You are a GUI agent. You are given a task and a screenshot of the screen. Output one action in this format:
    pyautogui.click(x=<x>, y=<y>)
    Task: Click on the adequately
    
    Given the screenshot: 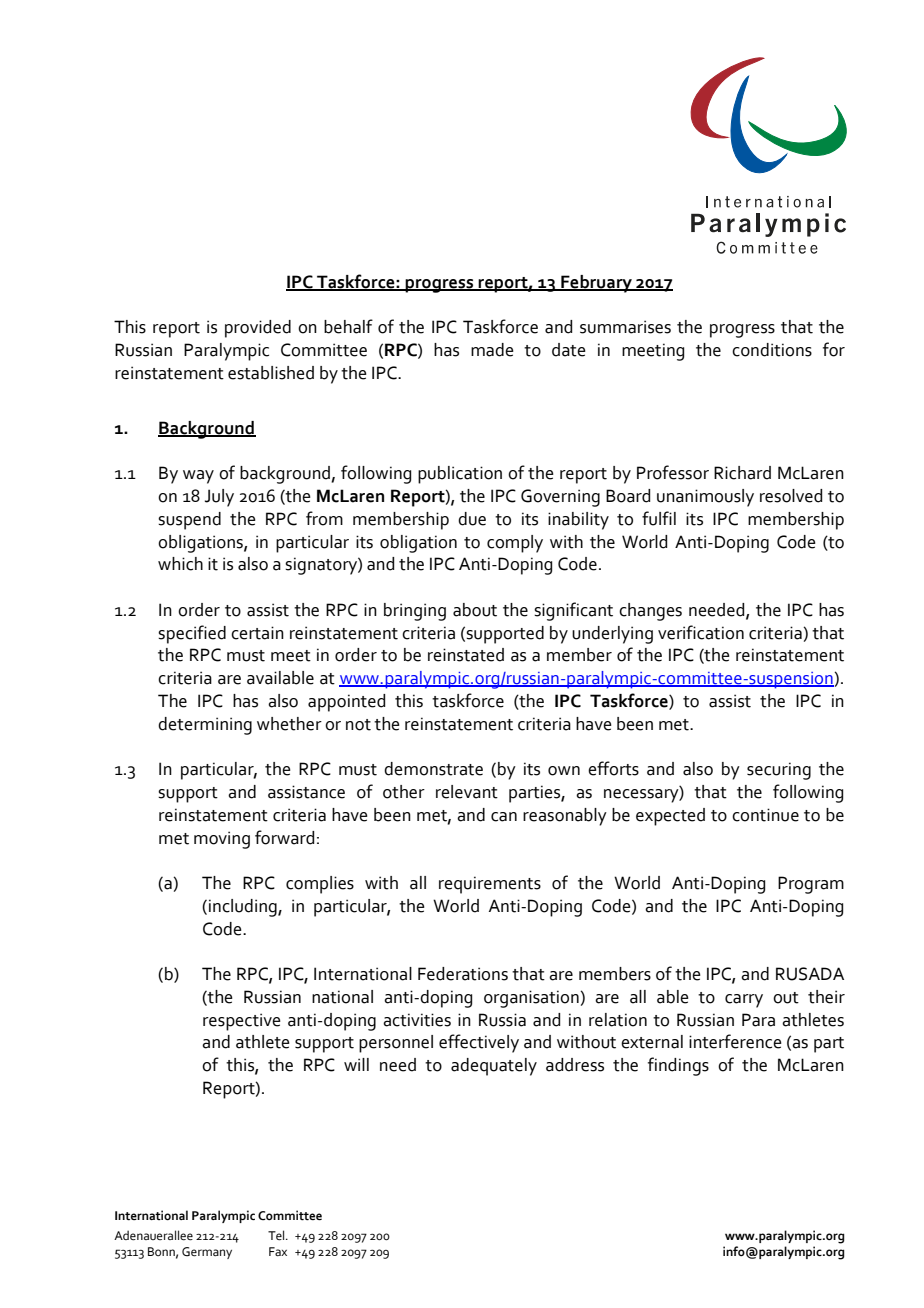 What is the action you would take?
    pyautogui.click(x=494, y=1067)
